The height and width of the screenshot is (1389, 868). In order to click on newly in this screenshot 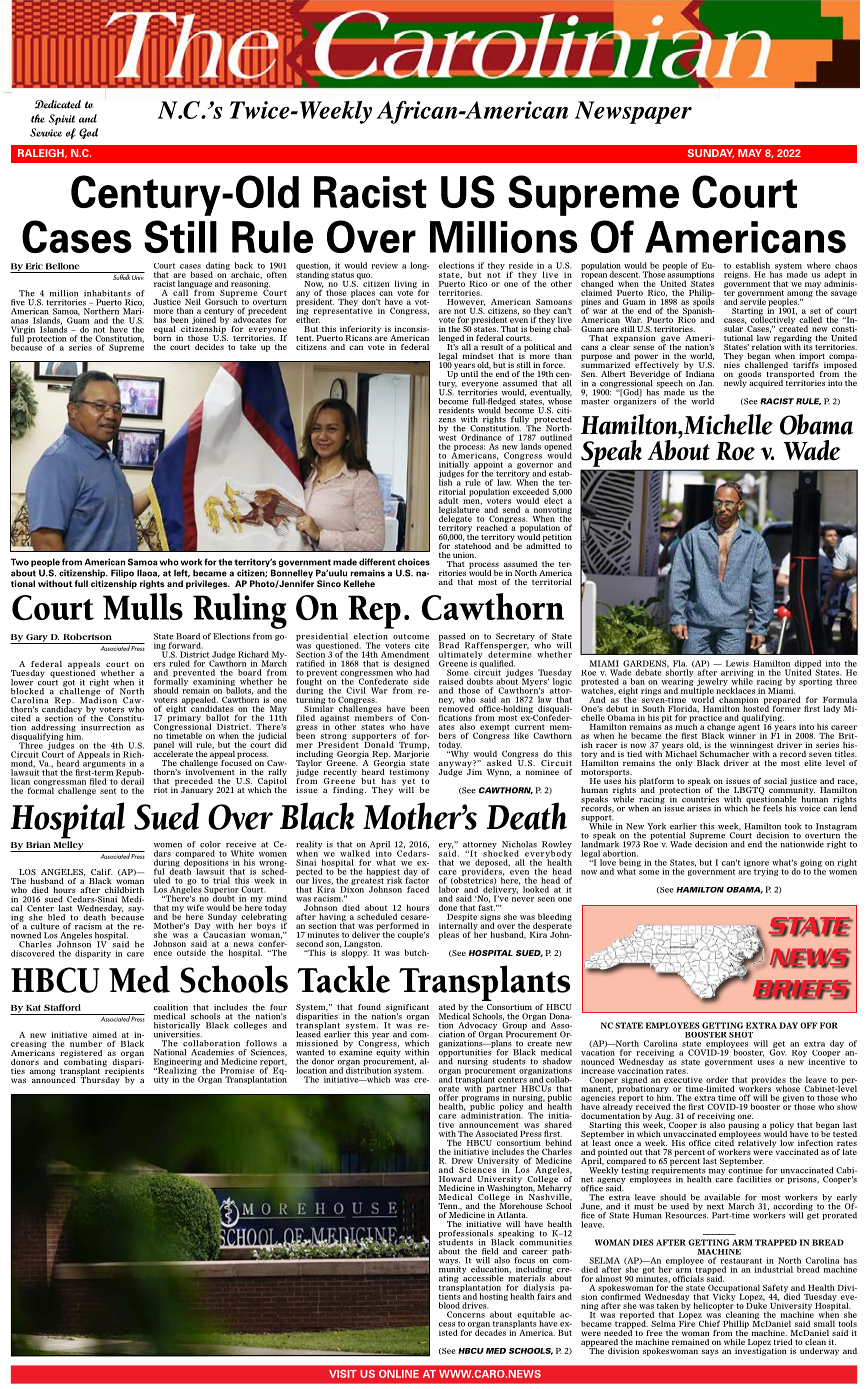, I will do `click(735, 382)`.
